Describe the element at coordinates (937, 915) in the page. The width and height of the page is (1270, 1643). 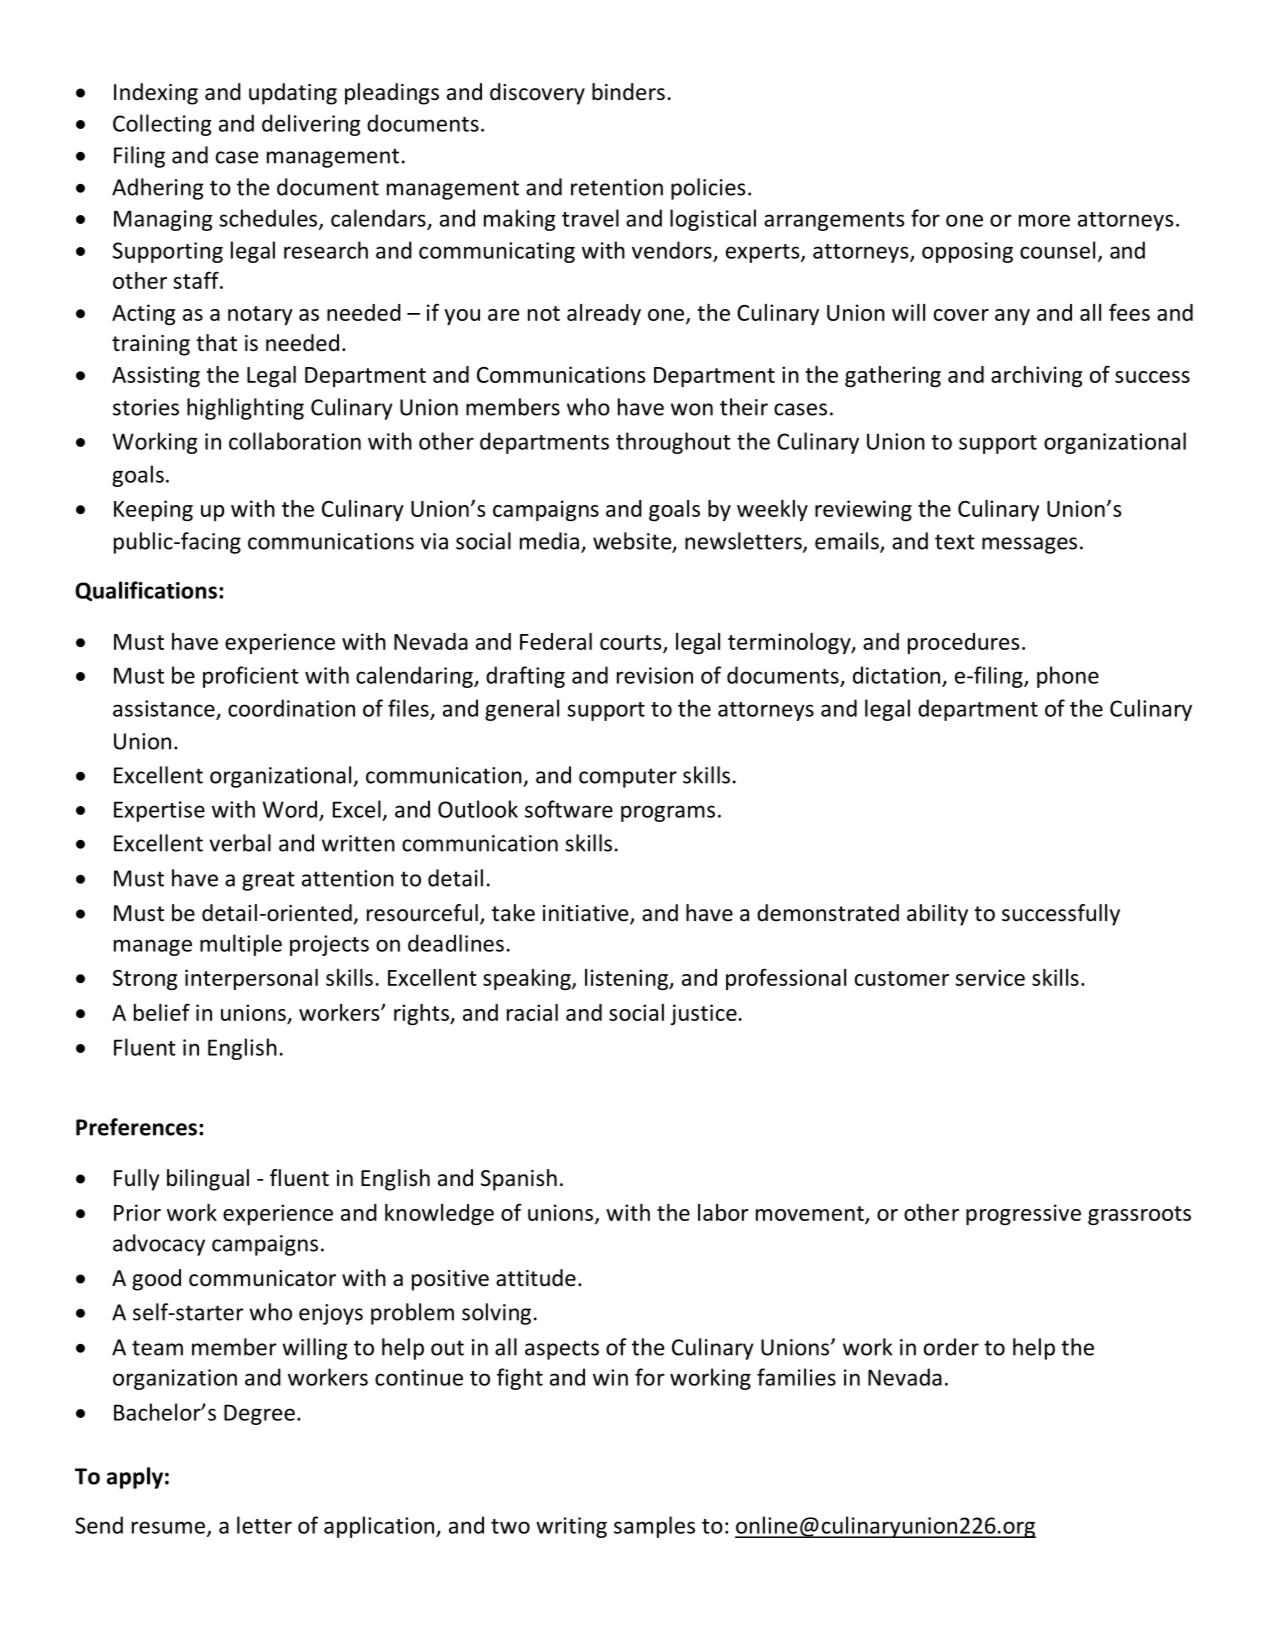
I see `ability` at that location.
